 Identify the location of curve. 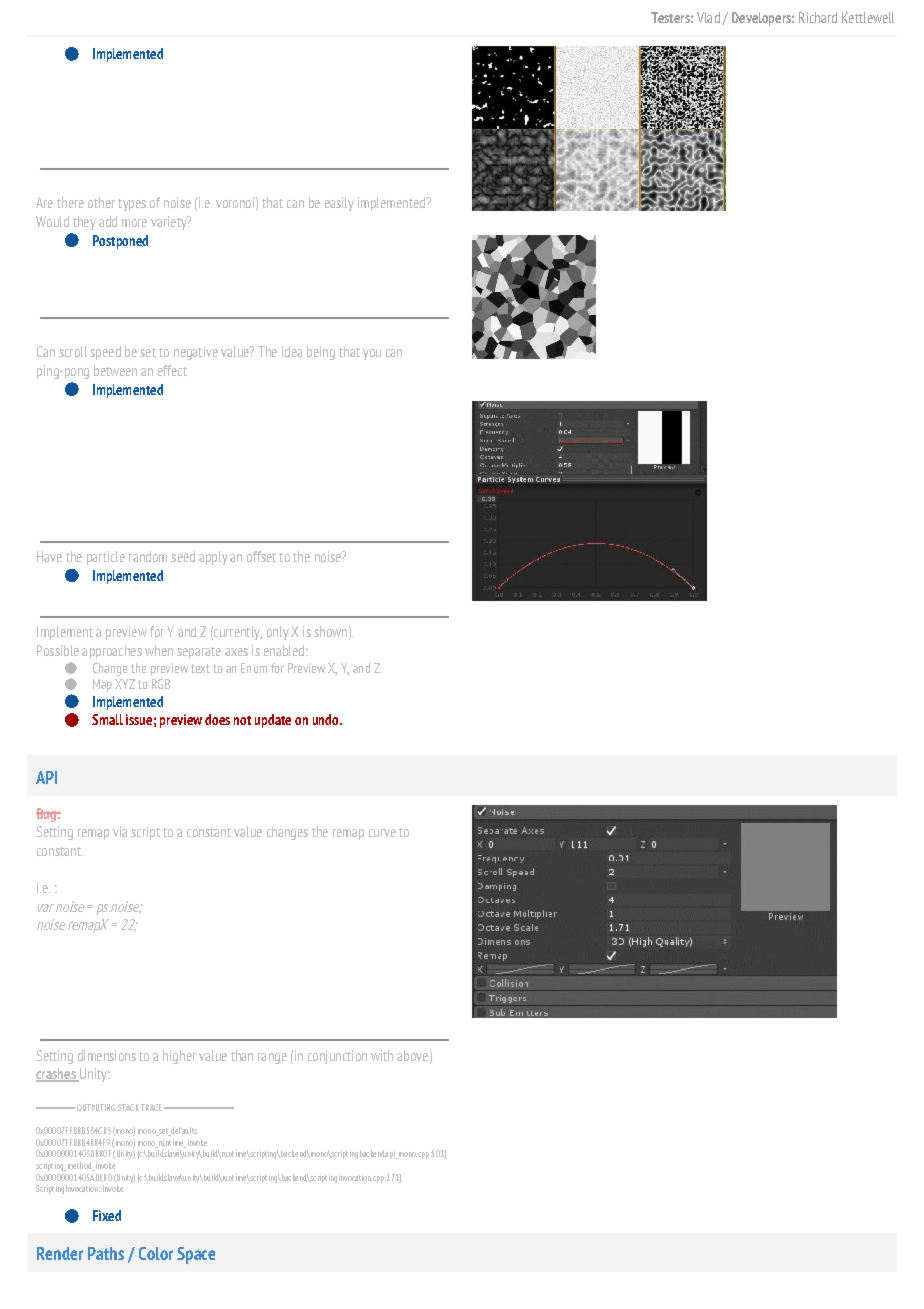
(382, 833).
